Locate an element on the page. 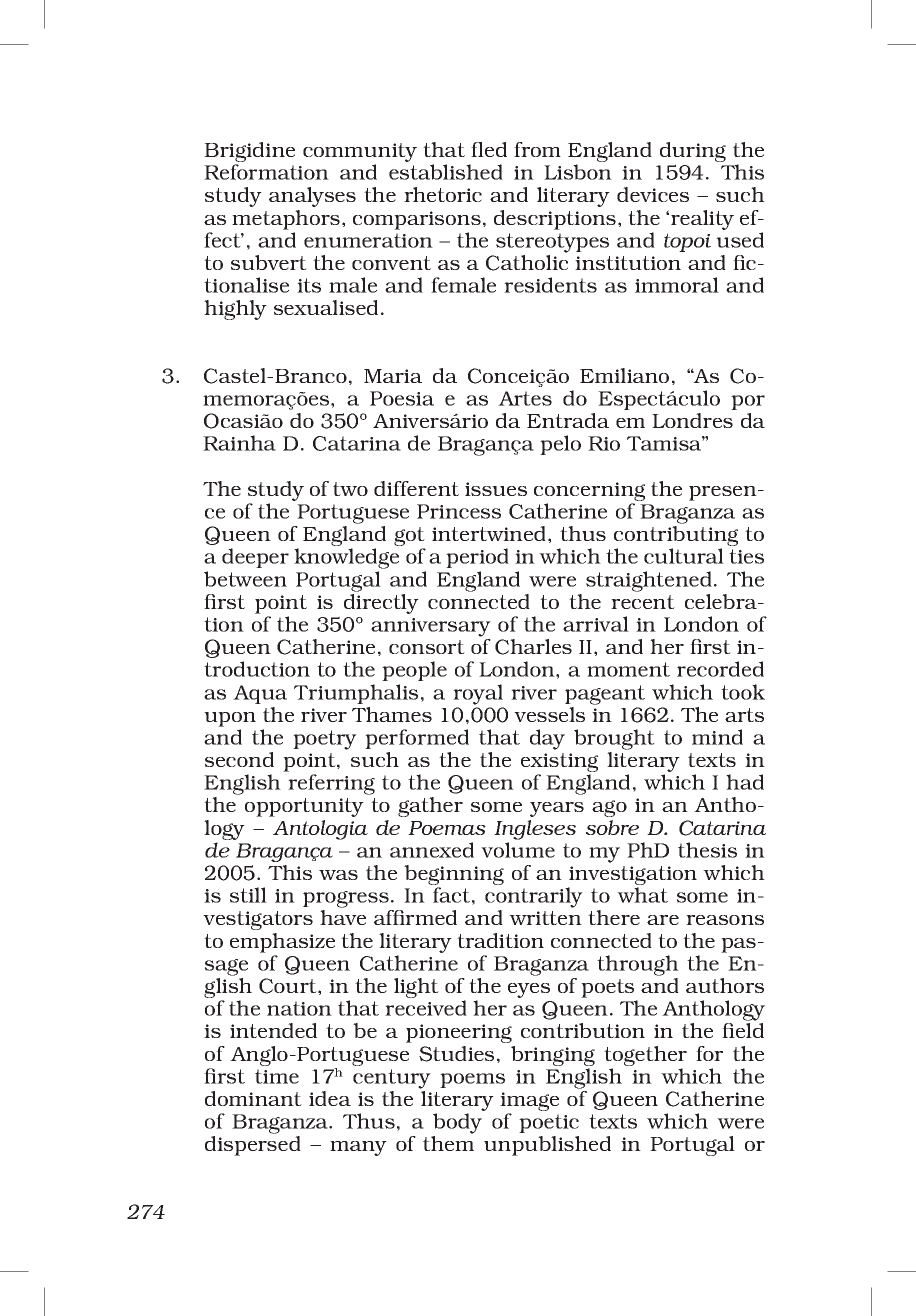  recorded is located at coordinates (720, 669).
